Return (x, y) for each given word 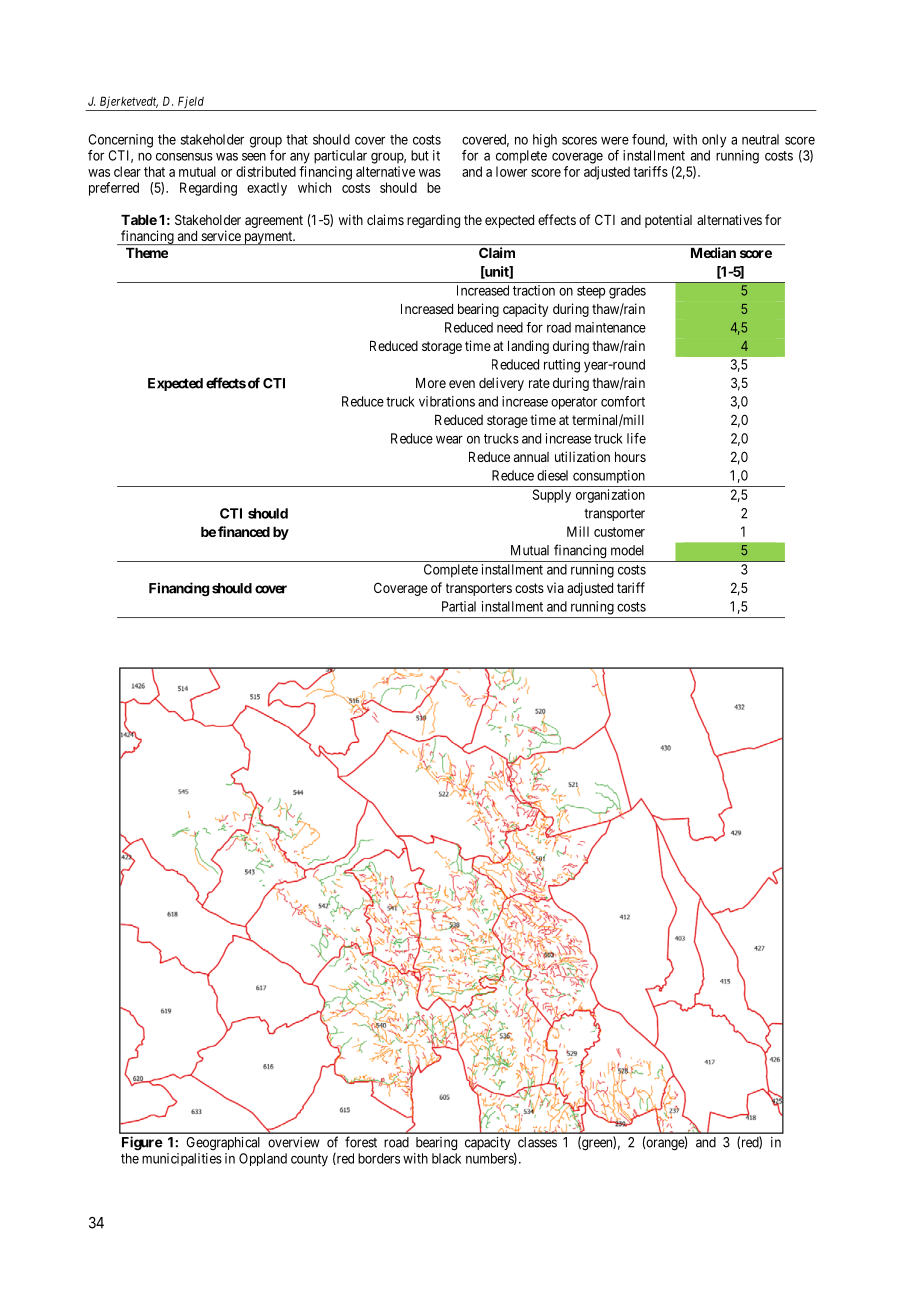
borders (379, 1158)
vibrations (447, 401)
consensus (184, 157)
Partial (459, 606)
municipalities (182, 1159)
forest (361, 1142)
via (555, 587)
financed (244, 531)
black (446, 1158)
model (627, 550)
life (636, 438)
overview (294, 1142)
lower (511, 171)
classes (537, 1142)
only (714, 141)
